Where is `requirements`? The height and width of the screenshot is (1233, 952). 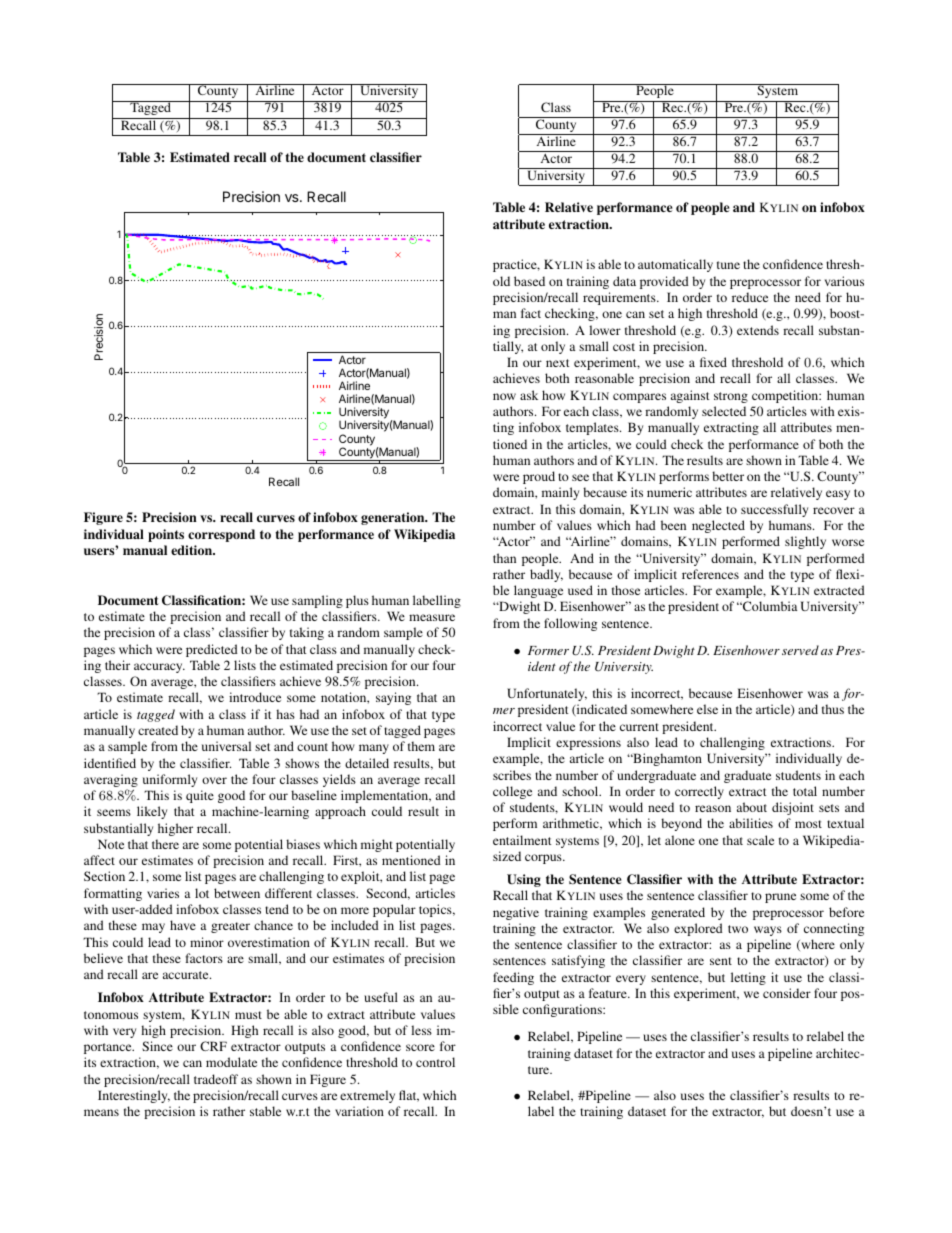 requirements is located at coordinates (620, 298).
